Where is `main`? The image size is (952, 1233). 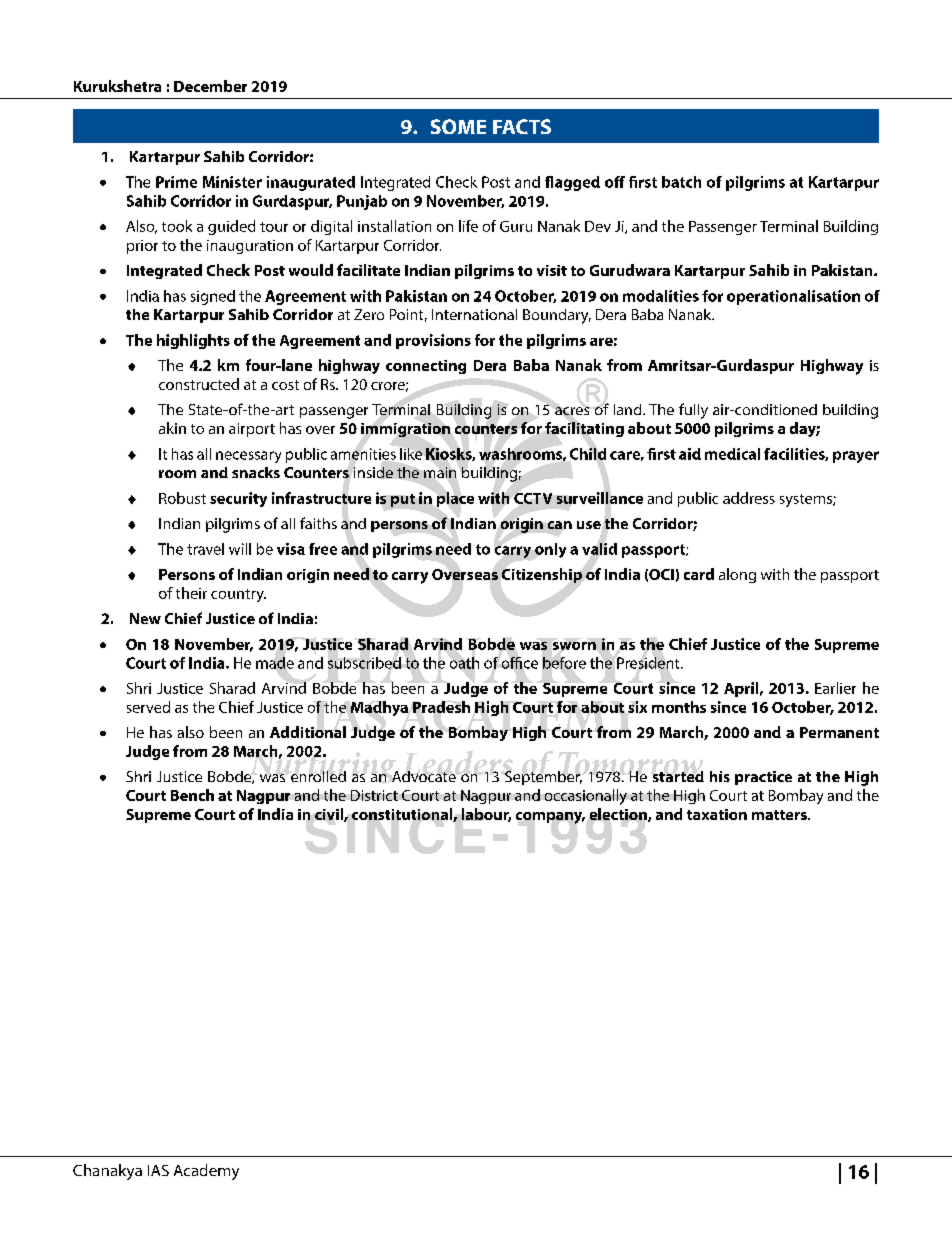 main is located at coordinates (440, 472).
